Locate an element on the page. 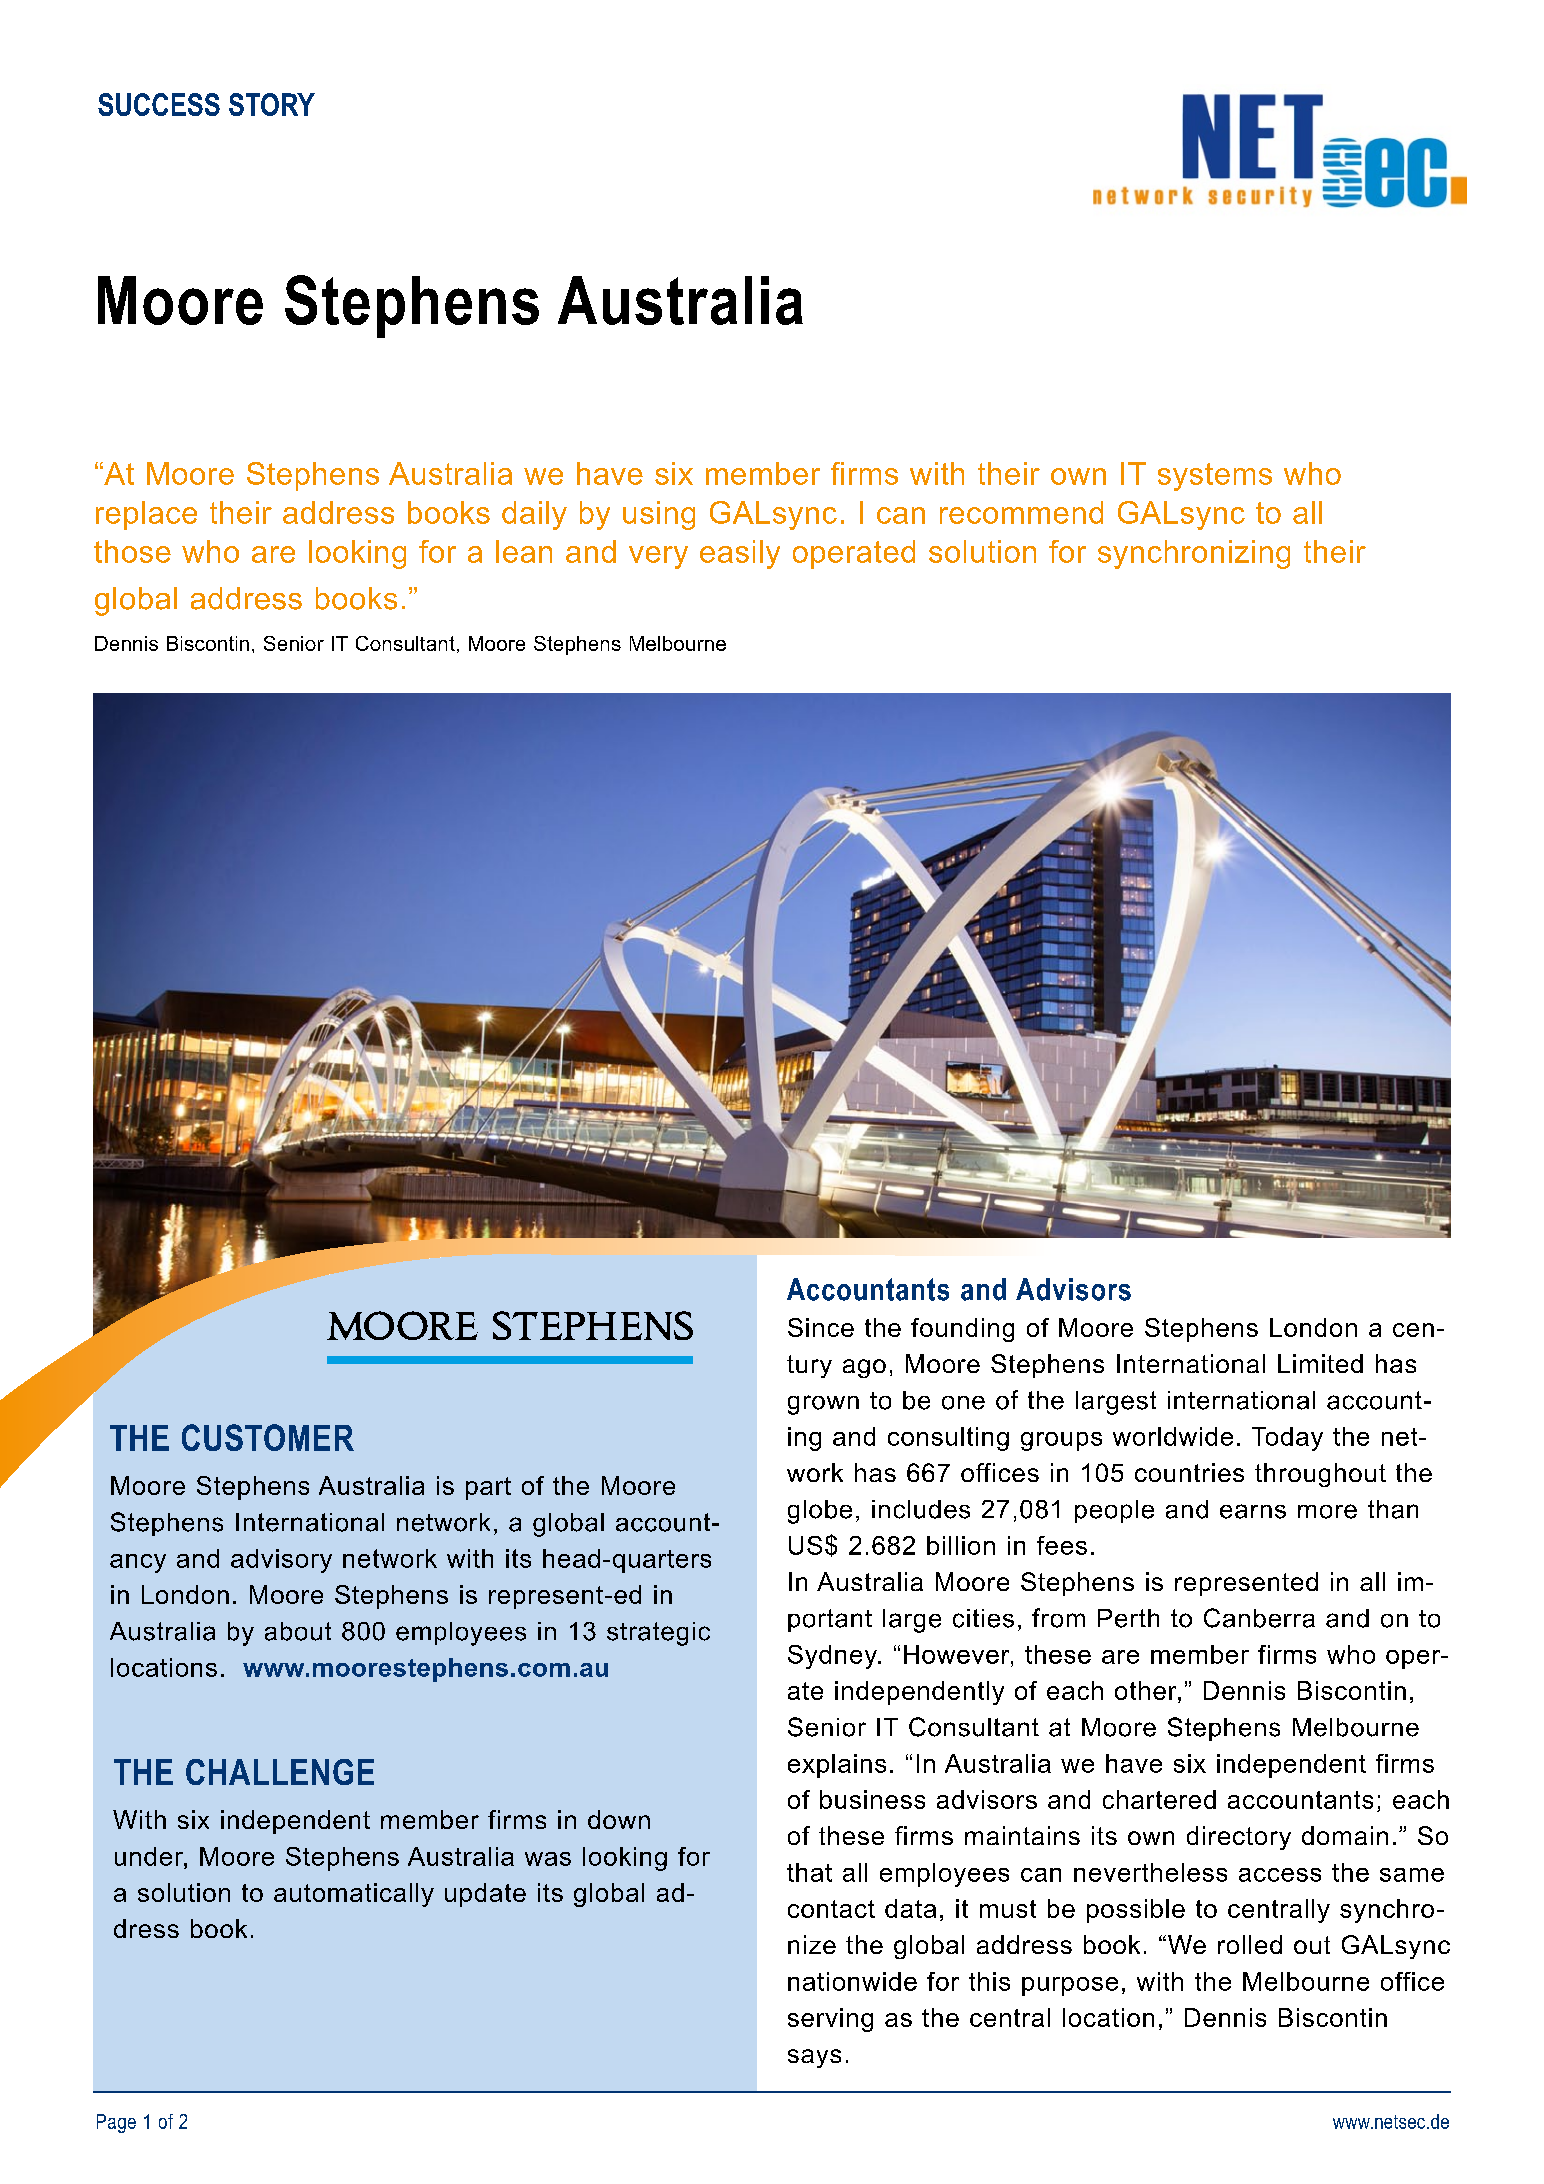 The height and width of the image is (2184, 1544). Page is located at coordinates (116, 2123).
